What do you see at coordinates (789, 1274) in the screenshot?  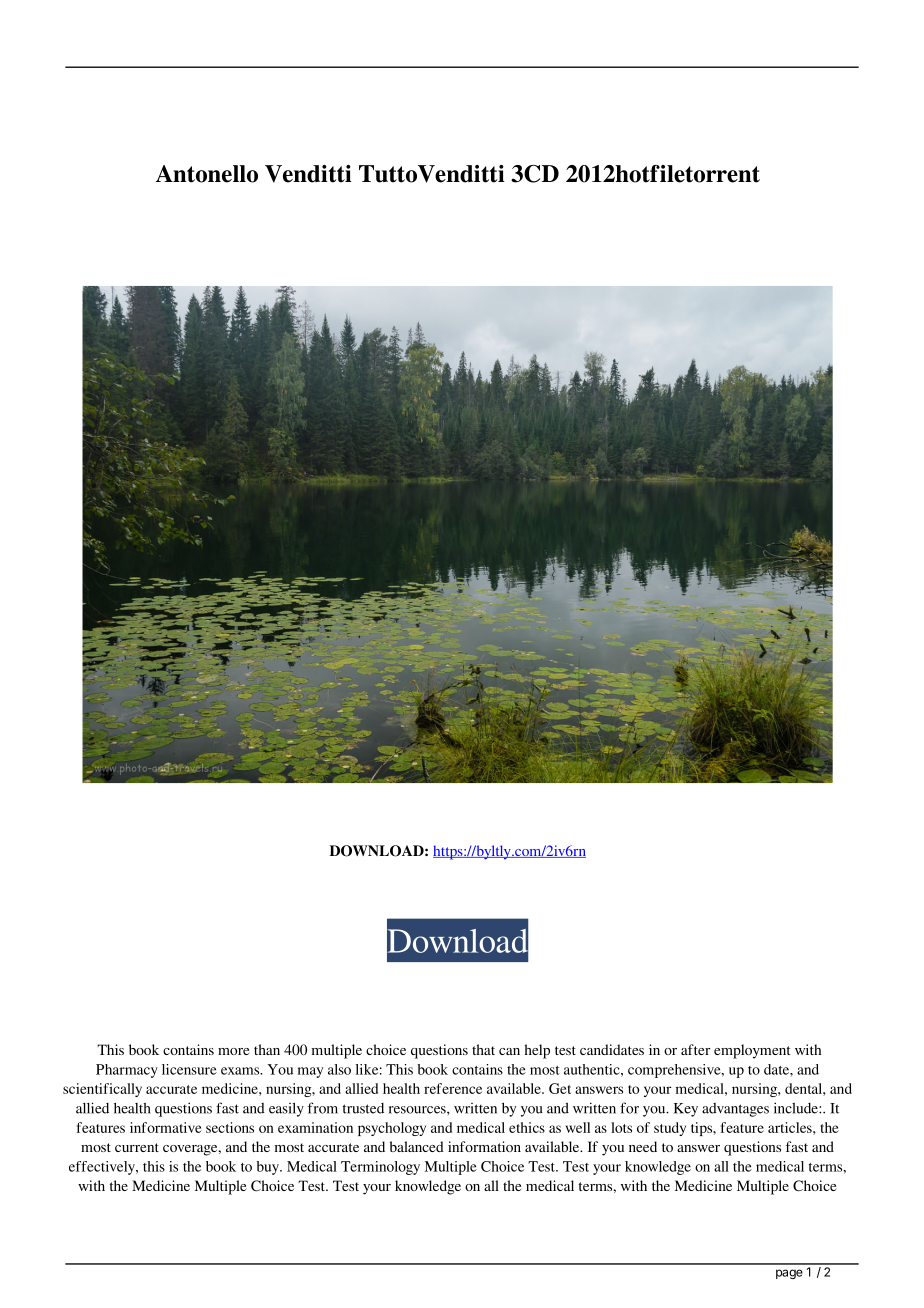 I see `page` at bounding box center [789, 1274].
